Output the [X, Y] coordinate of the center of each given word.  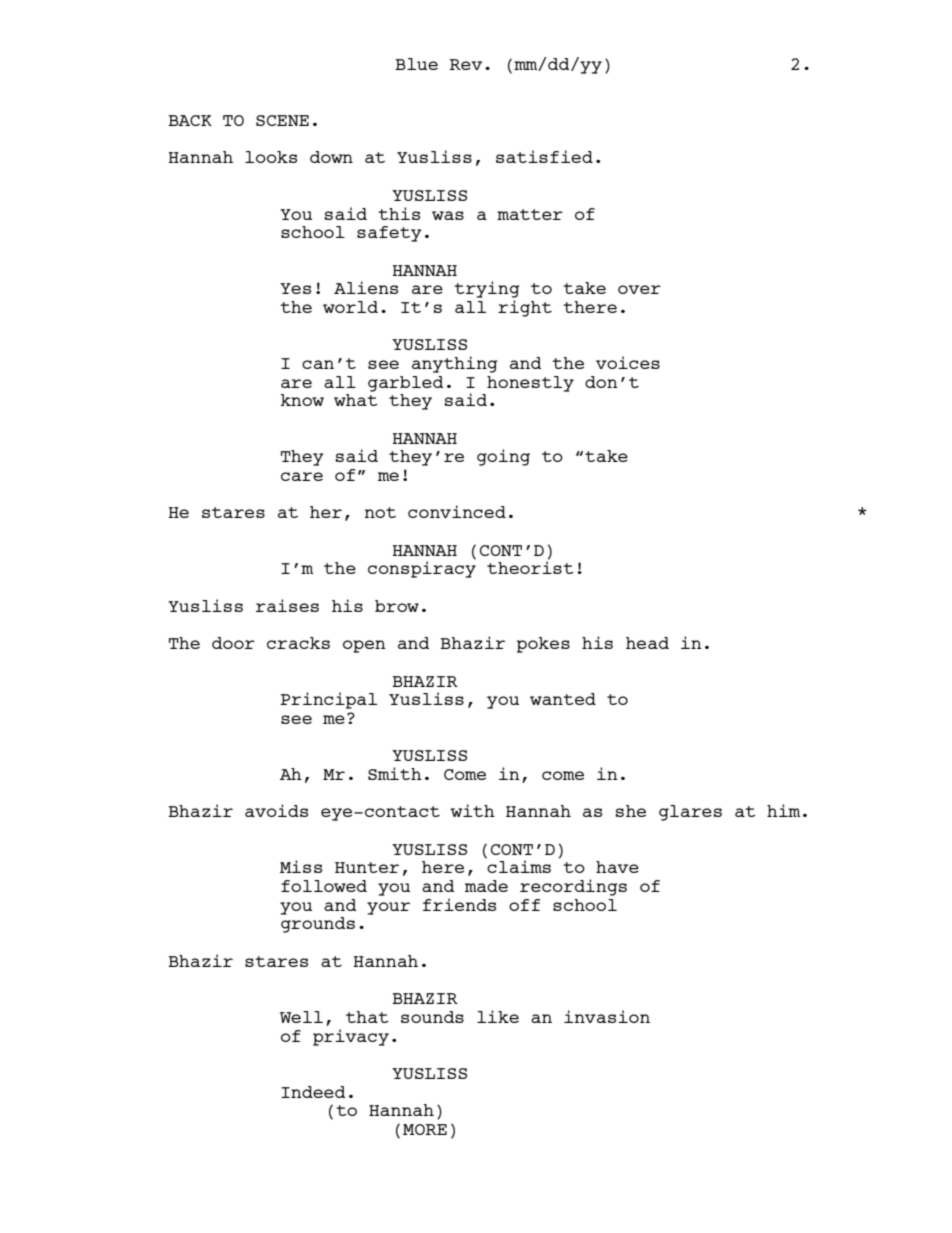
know [302, 400]
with [473, 810]
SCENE [282, 120]
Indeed [313, 1092]
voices [628, 362]
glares [690, 813]
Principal [328, 700]
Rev [466, 64]
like [498, 1016]
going [503, 457]
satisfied [544, 156]
